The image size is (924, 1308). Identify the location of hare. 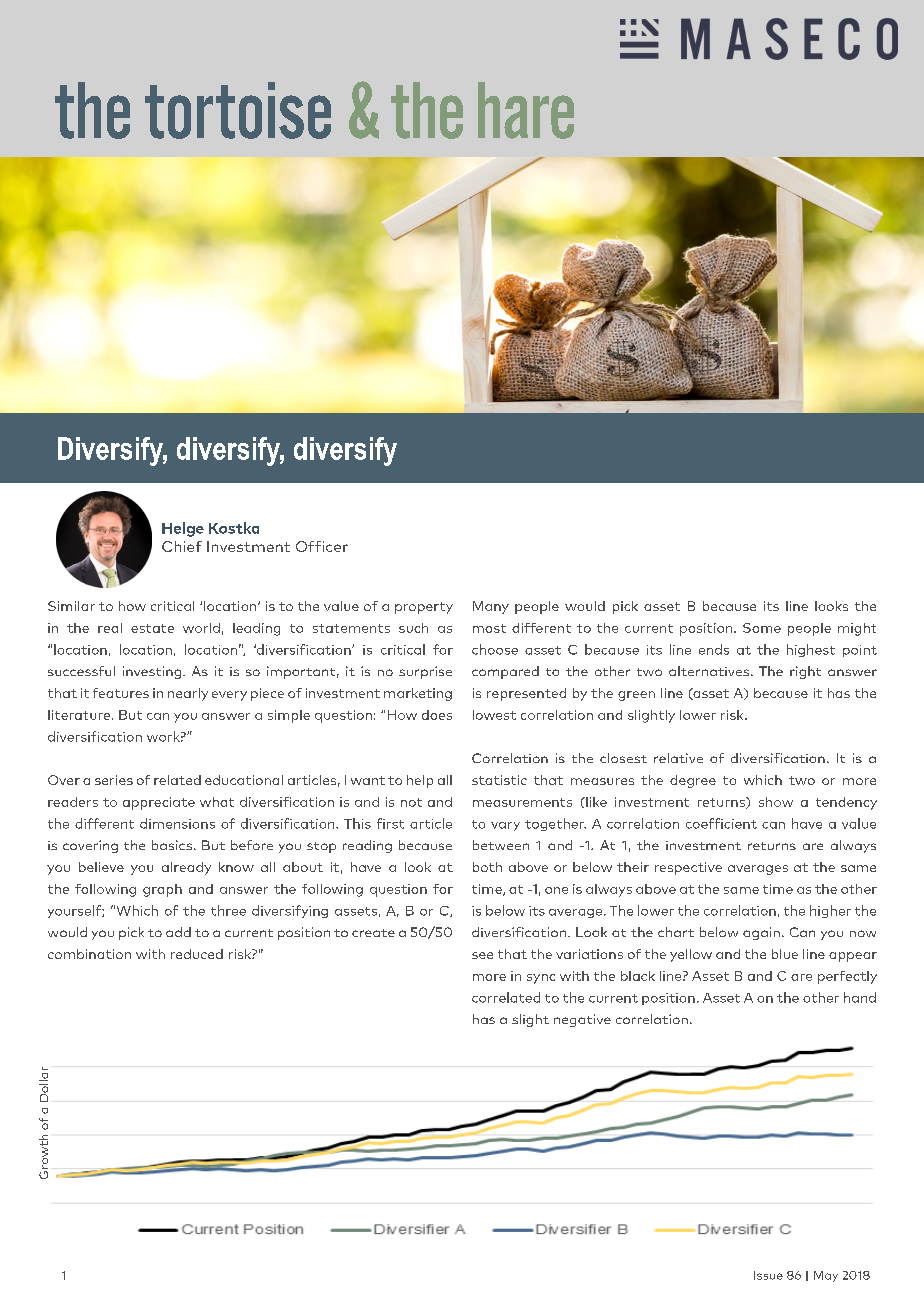
(526, 110).
